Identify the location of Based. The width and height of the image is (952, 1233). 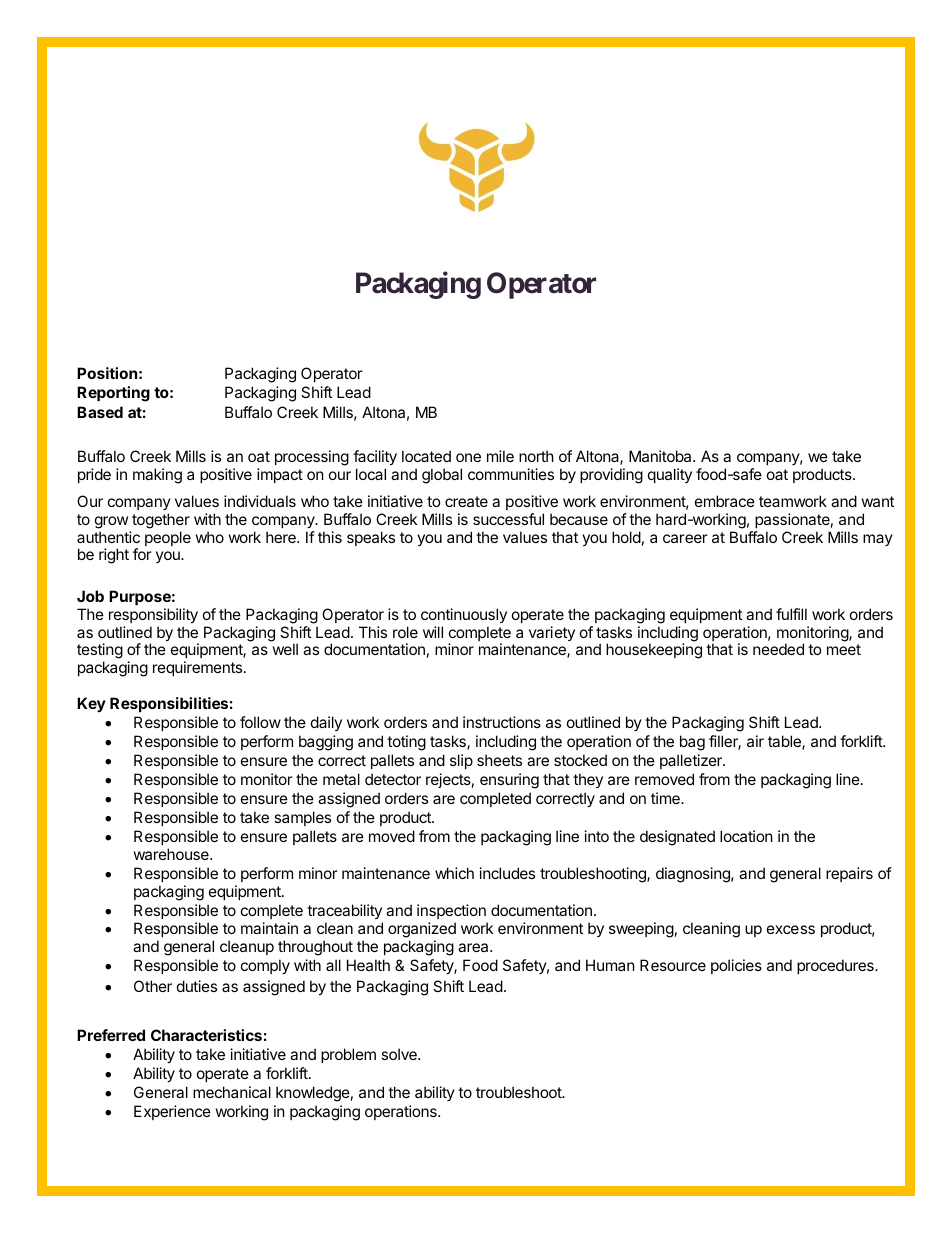
(100, 412).
